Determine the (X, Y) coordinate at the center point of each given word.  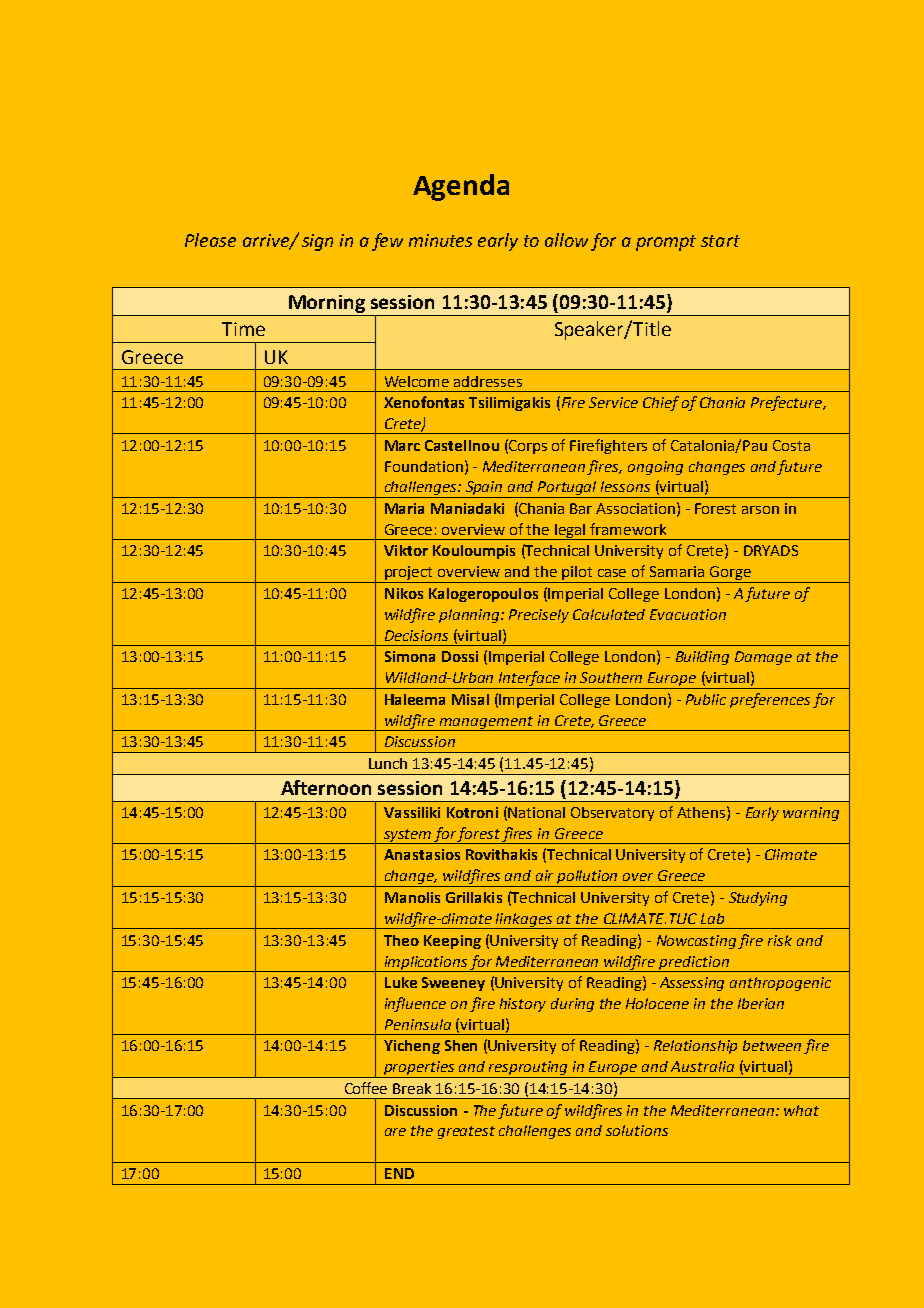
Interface (530, 680)
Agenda (461, 187)
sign (317, 242)
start (720, 241)
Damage (763, 658)
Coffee (366, 1088)
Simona (410, 656)
